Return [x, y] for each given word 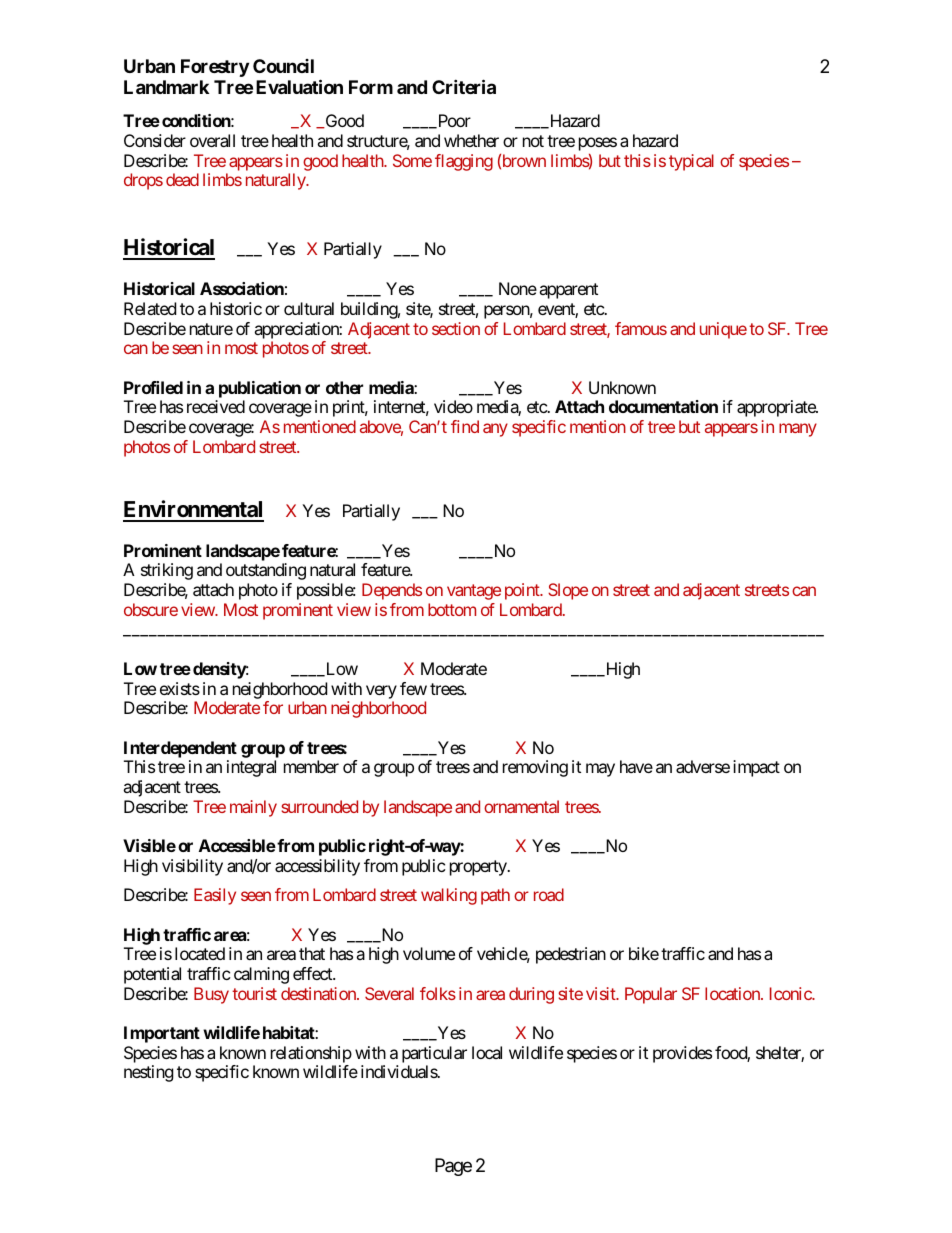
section [456, 328]
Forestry [215, 68]
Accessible [237, 845]
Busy [211, 995]
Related [150, 308]
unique [723, 330]
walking [449, 896]
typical [691, 162]
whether [471, 140]
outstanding [266, 571]
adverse [703, 766]
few [413, 688]
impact [756, 768]
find [465, 426]
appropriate [777, 408]
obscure [151, 609]
